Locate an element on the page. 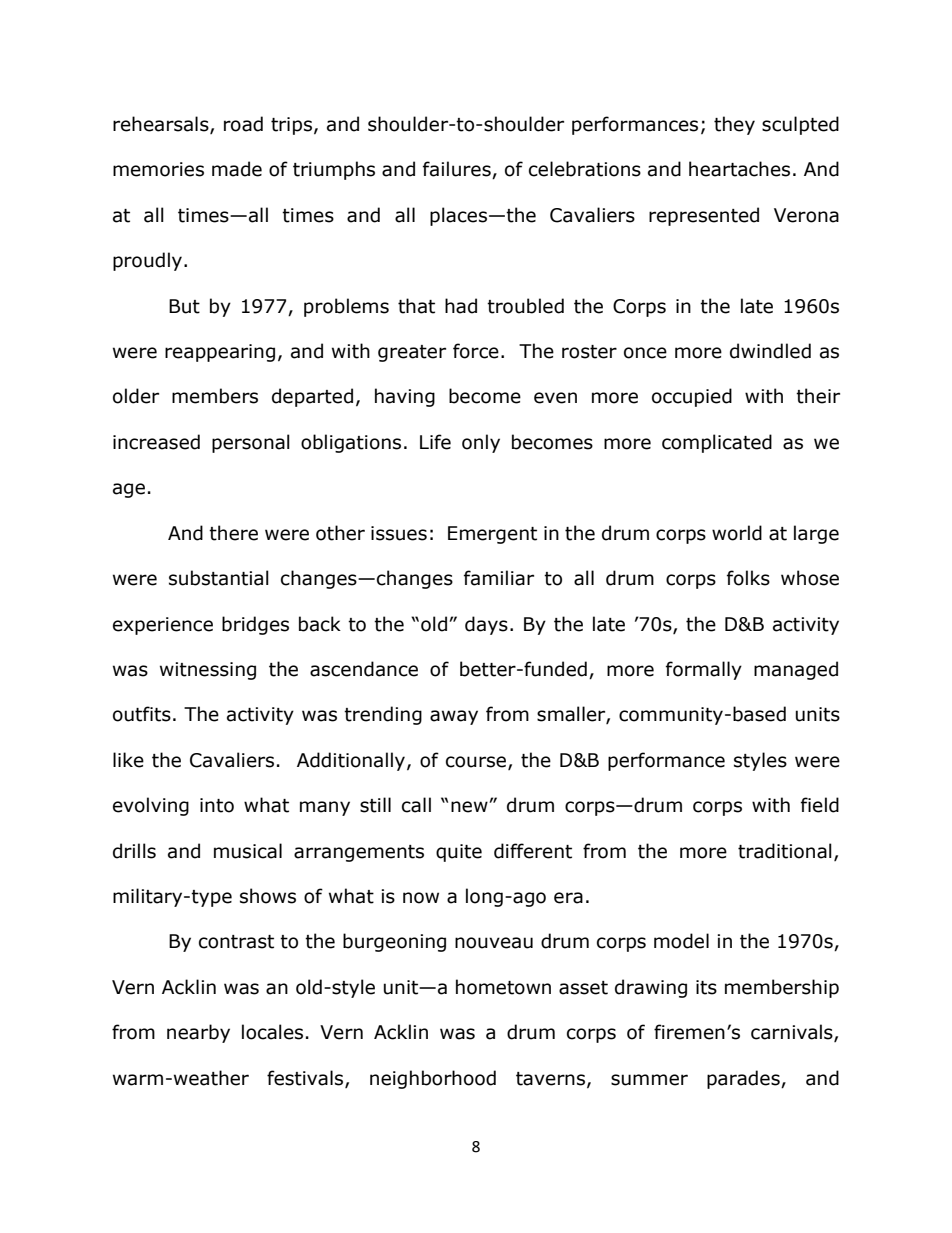 The height and width of the image is (1233, 952). complicated is located at coordinates (717, 443).
